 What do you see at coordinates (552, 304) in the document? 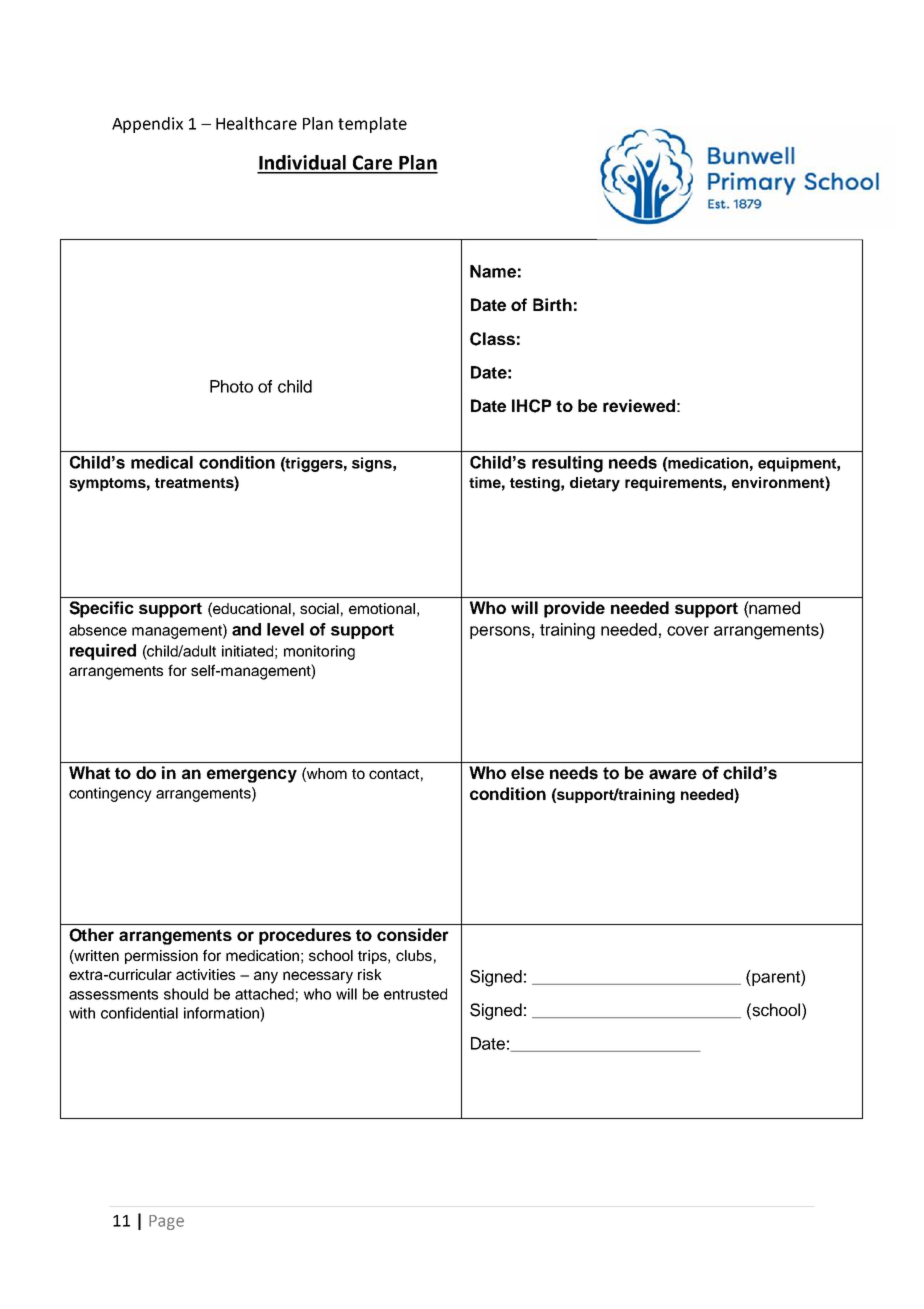
I see `Birth` at bounding box center [552, 304].
